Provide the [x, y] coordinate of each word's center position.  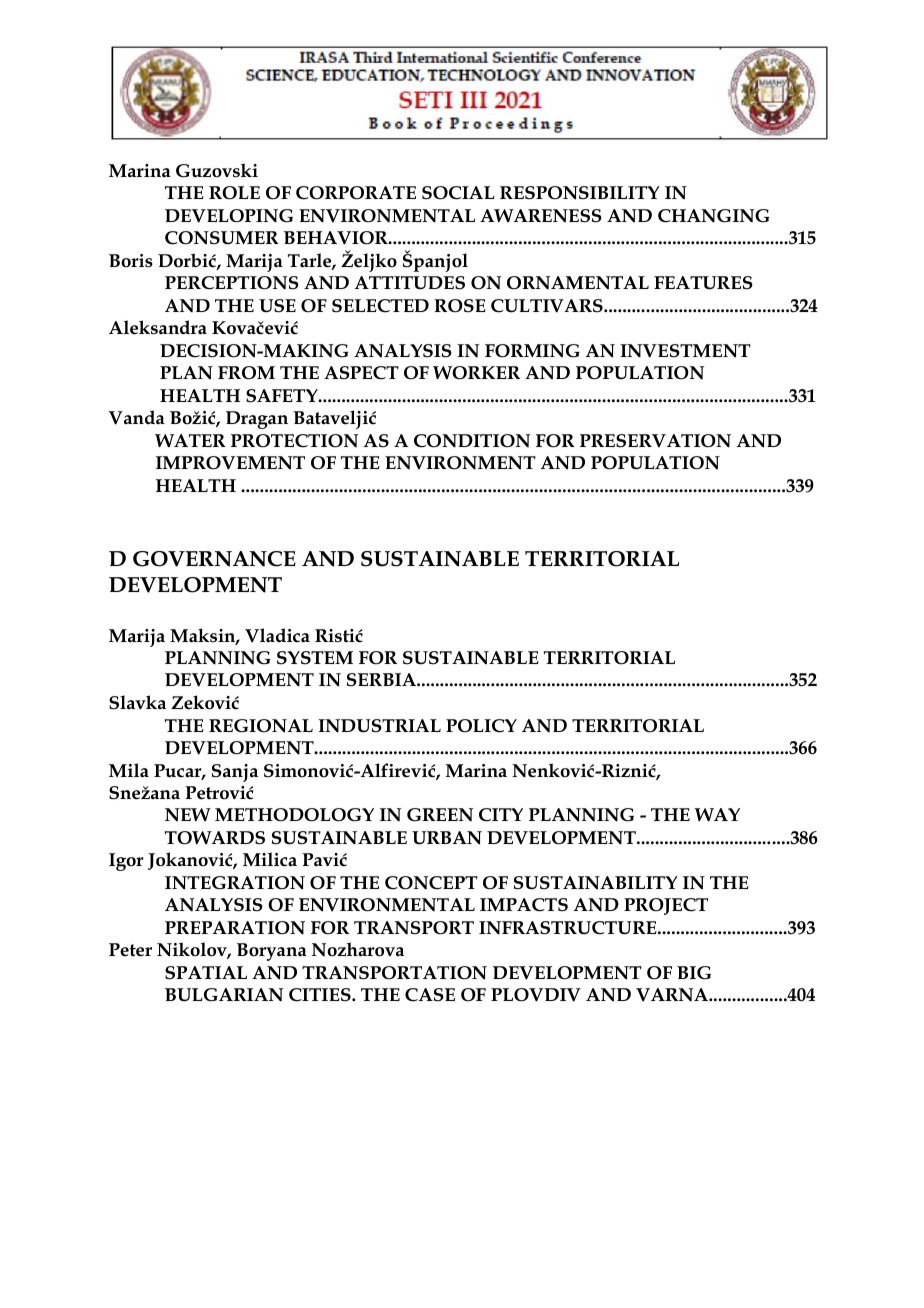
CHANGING [714, 216]
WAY [717, 814]
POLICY [481, 726]
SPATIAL [206, 973]
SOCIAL [458, 193]
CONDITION [472, 441]
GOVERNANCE [214, 559]
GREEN [440, 815]
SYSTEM [315, 658]
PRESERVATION [655, 441]
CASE [430, 995]
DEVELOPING [229, 216]
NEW [188, 815]
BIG [694, 973]
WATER [190, 440]
